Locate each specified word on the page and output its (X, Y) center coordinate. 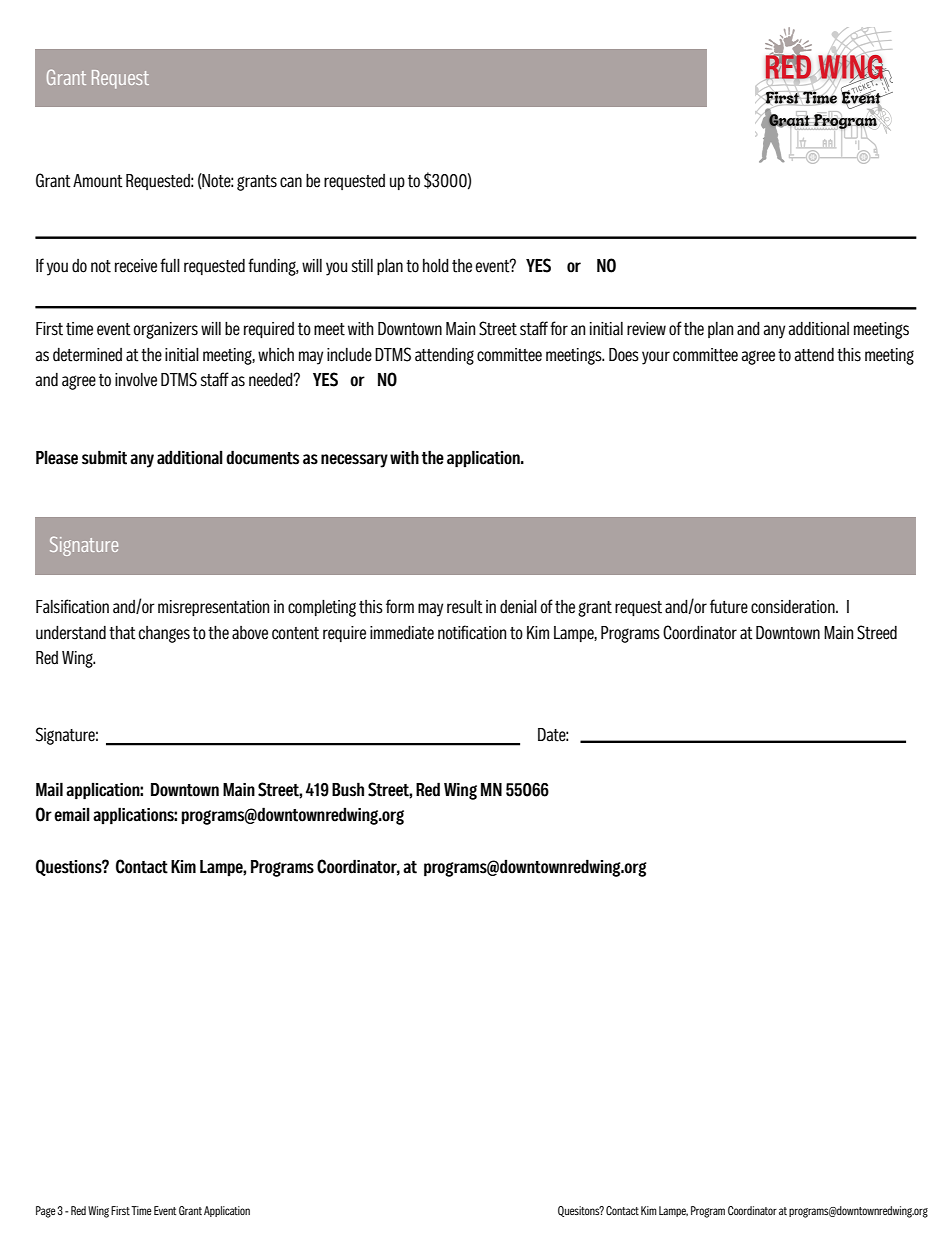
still (362, 266)
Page (46, 1212)
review (646, 329)
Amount (98, 181)
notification (472, 632)
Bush (348, 789)
